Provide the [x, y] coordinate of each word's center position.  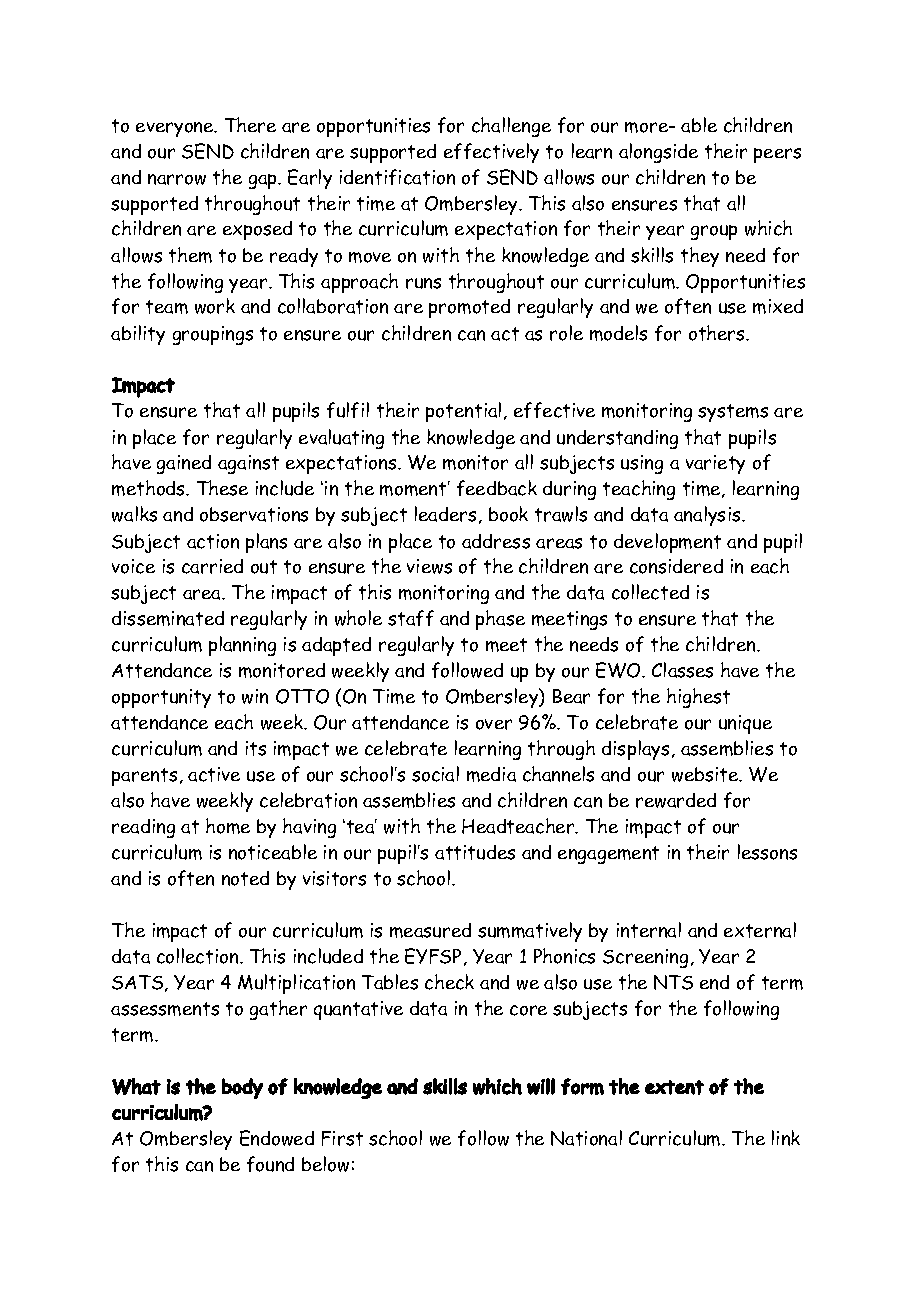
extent [674, 1087]
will [541, 1086]
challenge [511, 127]
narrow [177, 179]
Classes [682, 670]
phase [500, 620]
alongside [658, 153]
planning [242, 646]
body [242, 1088]
